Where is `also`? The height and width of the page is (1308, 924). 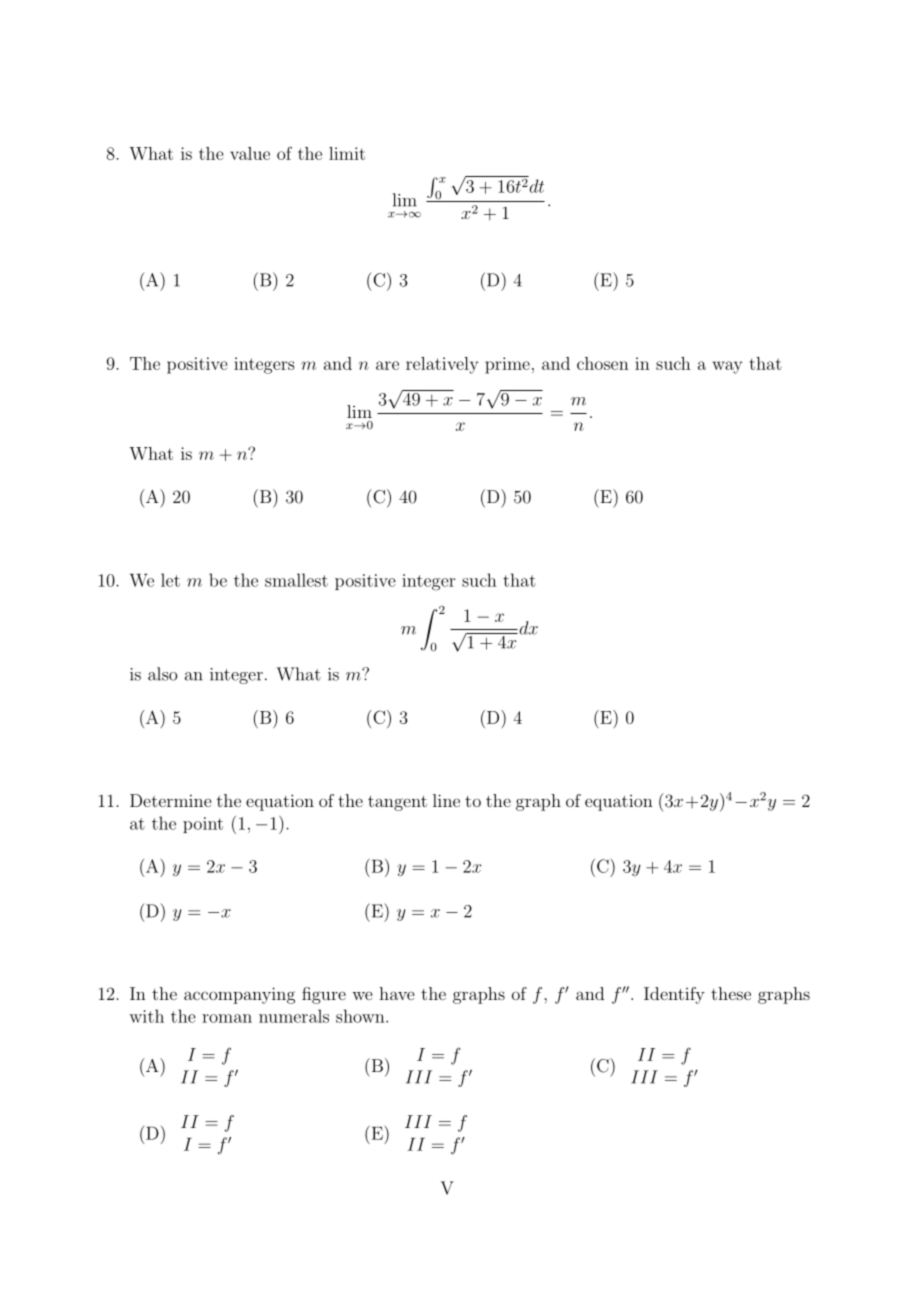 also is located at coordinates (163, 674).
